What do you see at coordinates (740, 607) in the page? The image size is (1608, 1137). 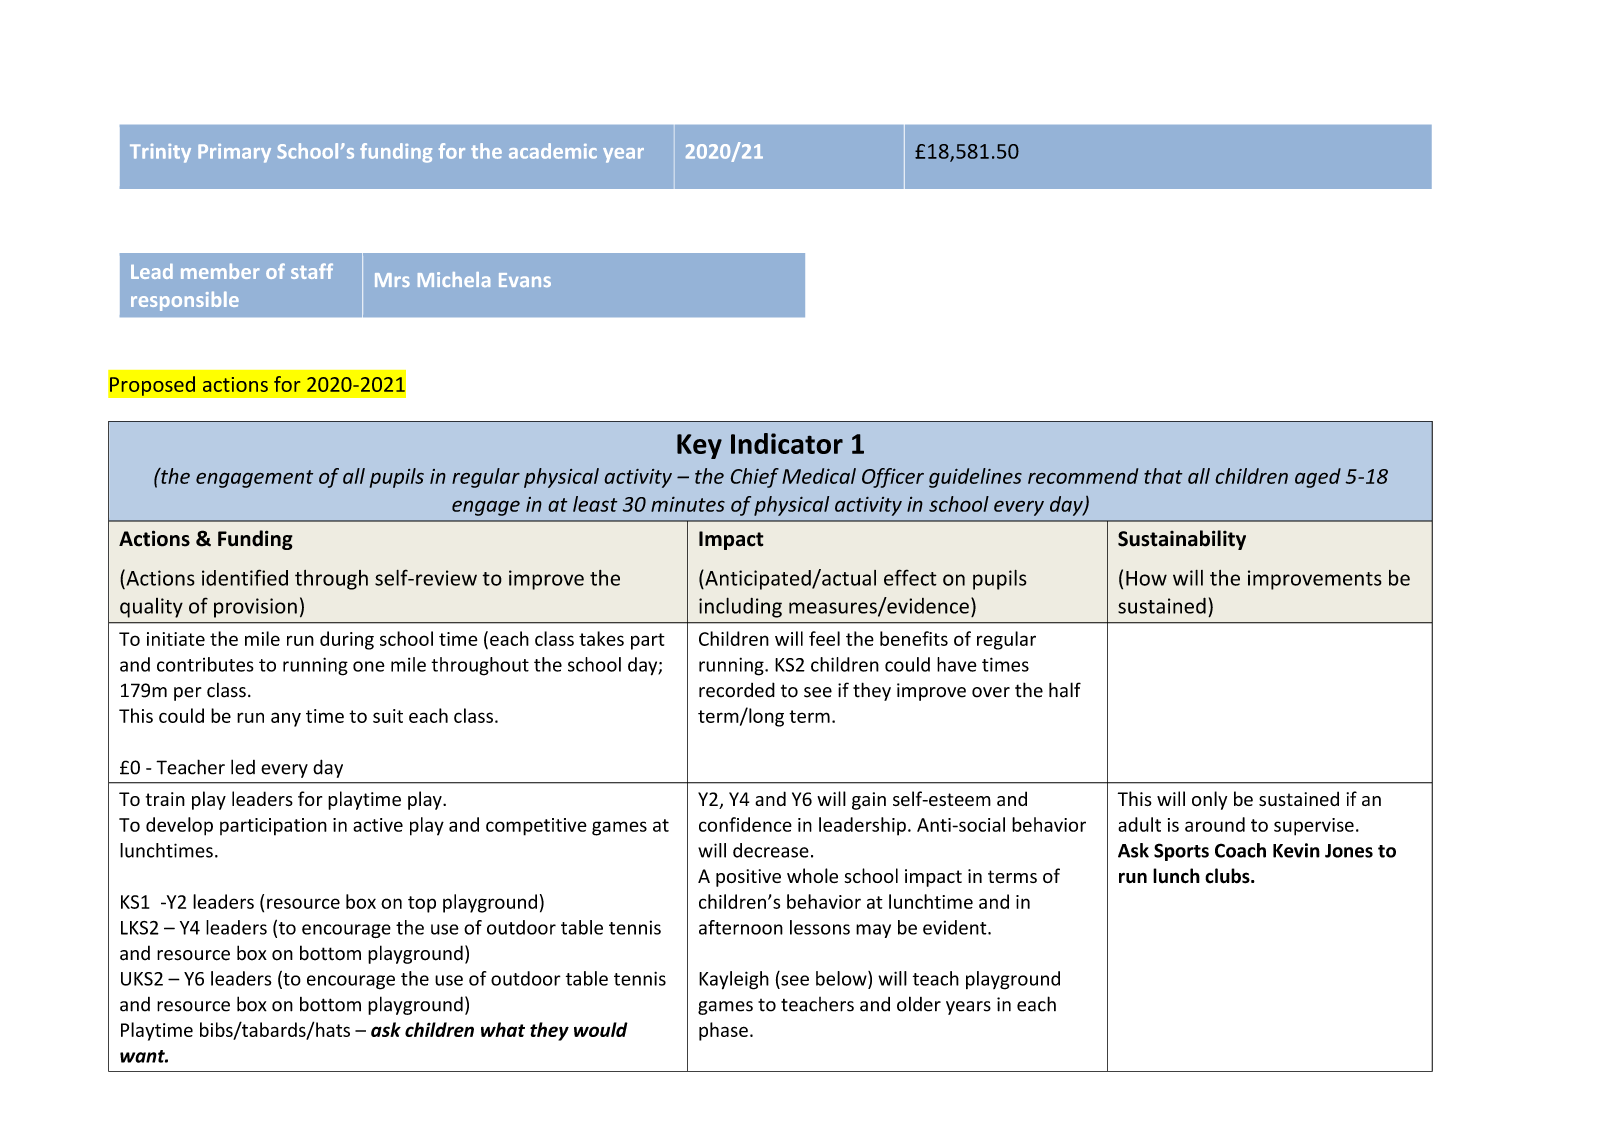 I see `including` at bounding box center [740, 607].
